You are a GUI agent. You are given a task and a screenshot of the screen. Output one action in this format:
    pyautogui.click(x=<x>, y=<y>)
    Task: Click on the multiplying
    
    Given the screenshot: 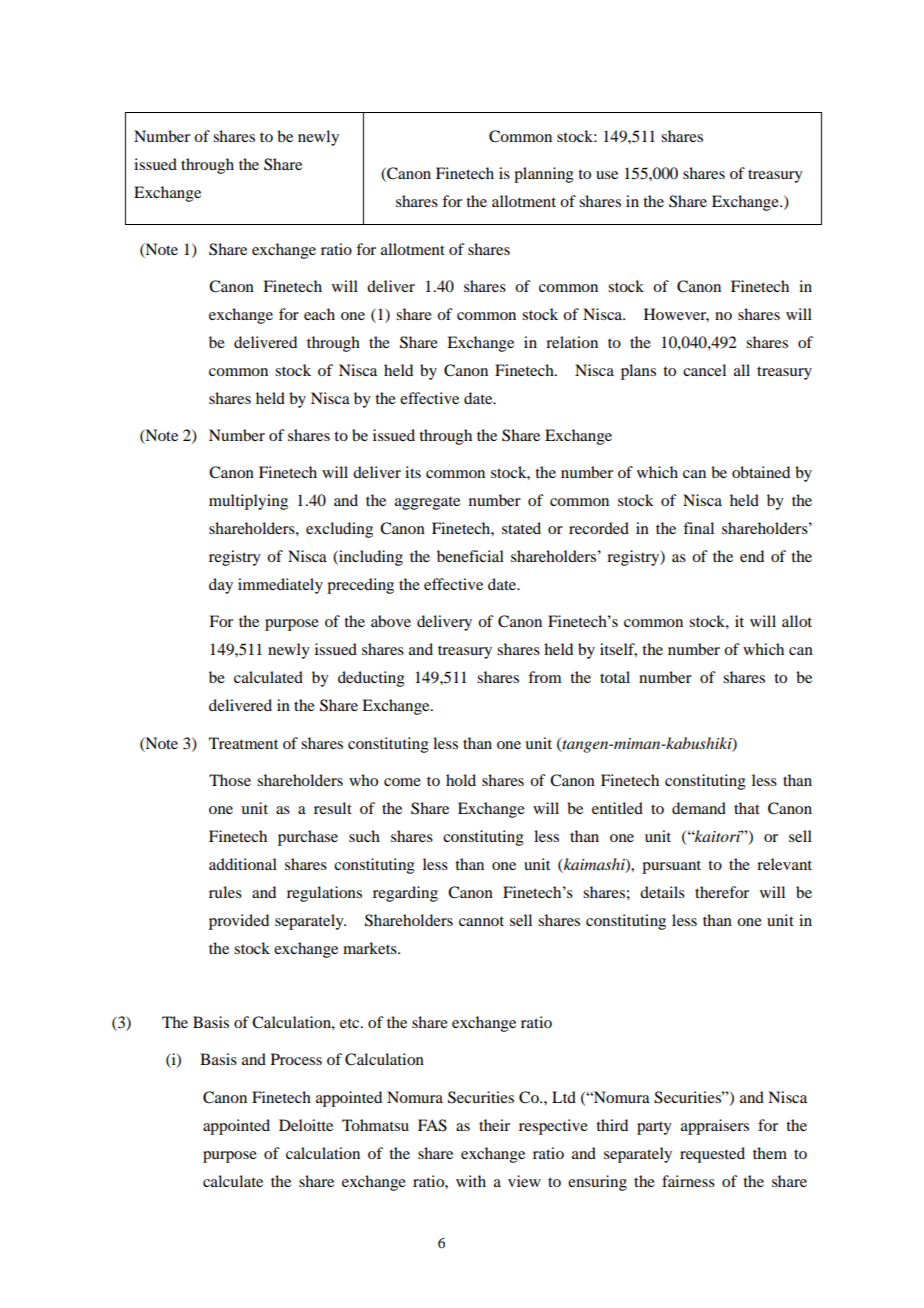 What is the action you would take?
    pyautogui.click(x=248, y=502)
